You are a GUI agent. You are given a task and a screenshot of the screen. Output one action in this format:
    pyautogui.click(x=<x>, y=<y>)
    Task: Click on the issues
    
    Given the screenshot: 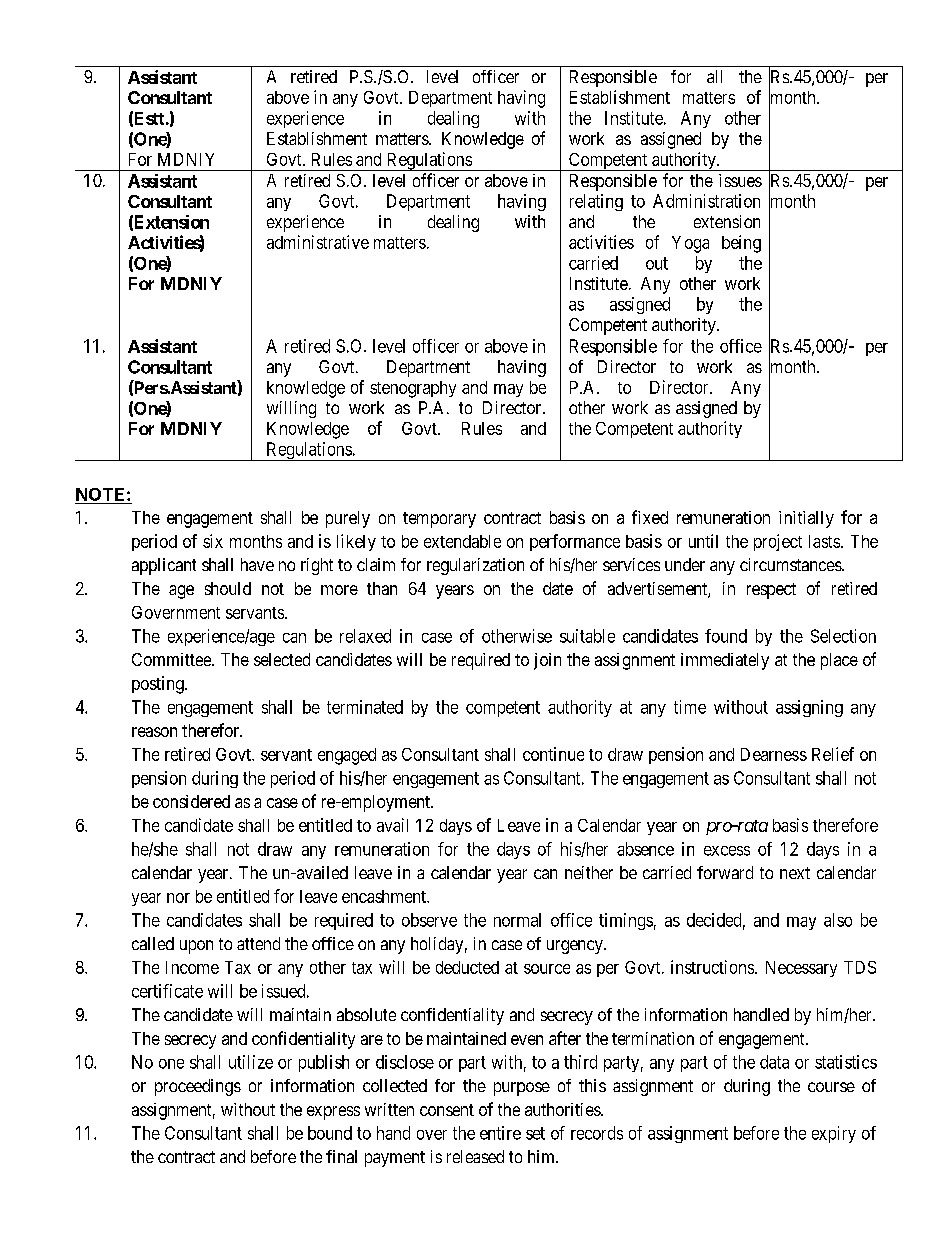 What is the action you would take?
    pyautogui.click(x=740, y=180)
